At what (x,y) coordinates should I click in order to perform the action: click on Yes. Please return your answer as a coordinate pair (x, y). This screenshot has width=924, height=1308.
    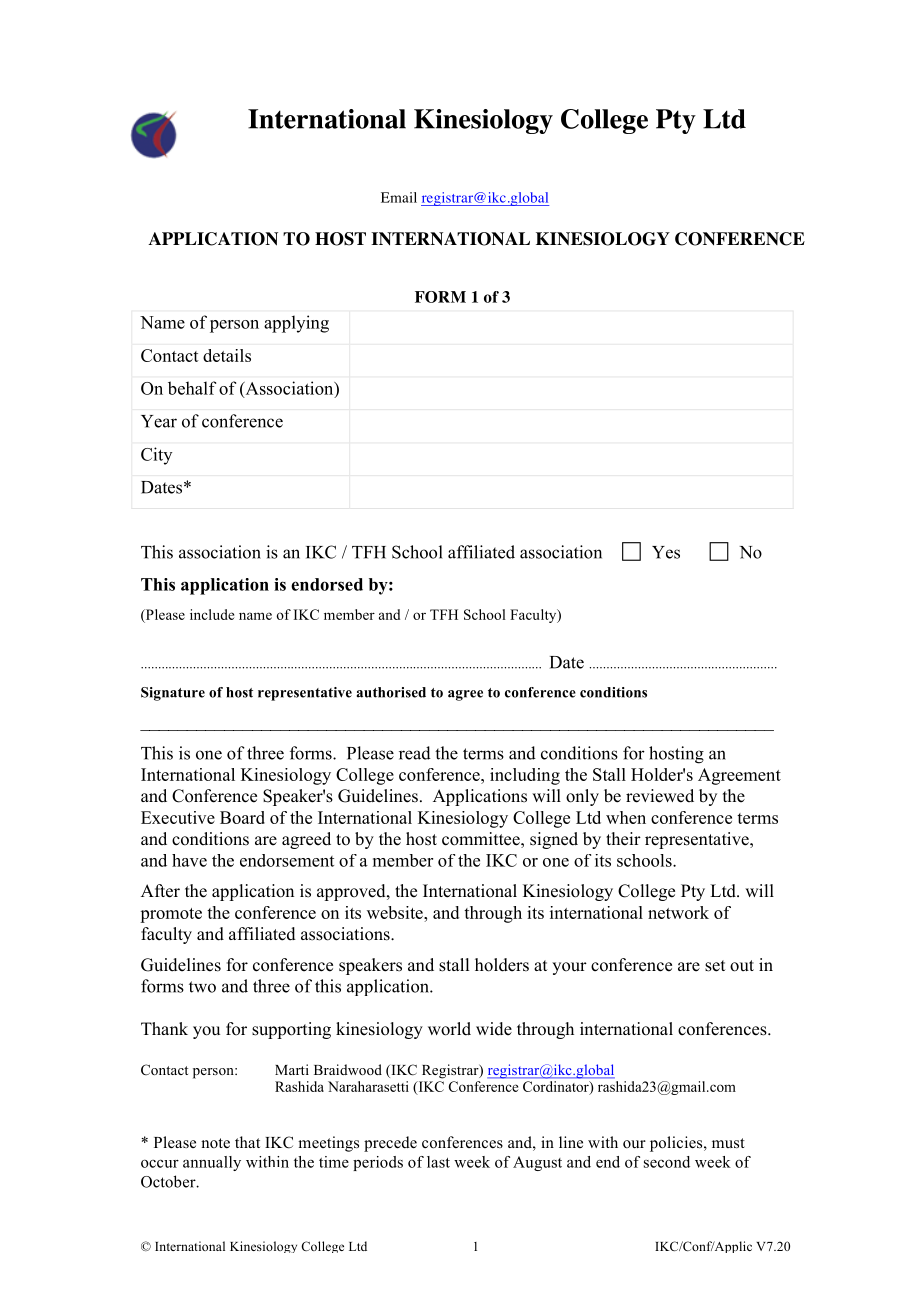
    Looking at the image, I should click on (666, 552).
